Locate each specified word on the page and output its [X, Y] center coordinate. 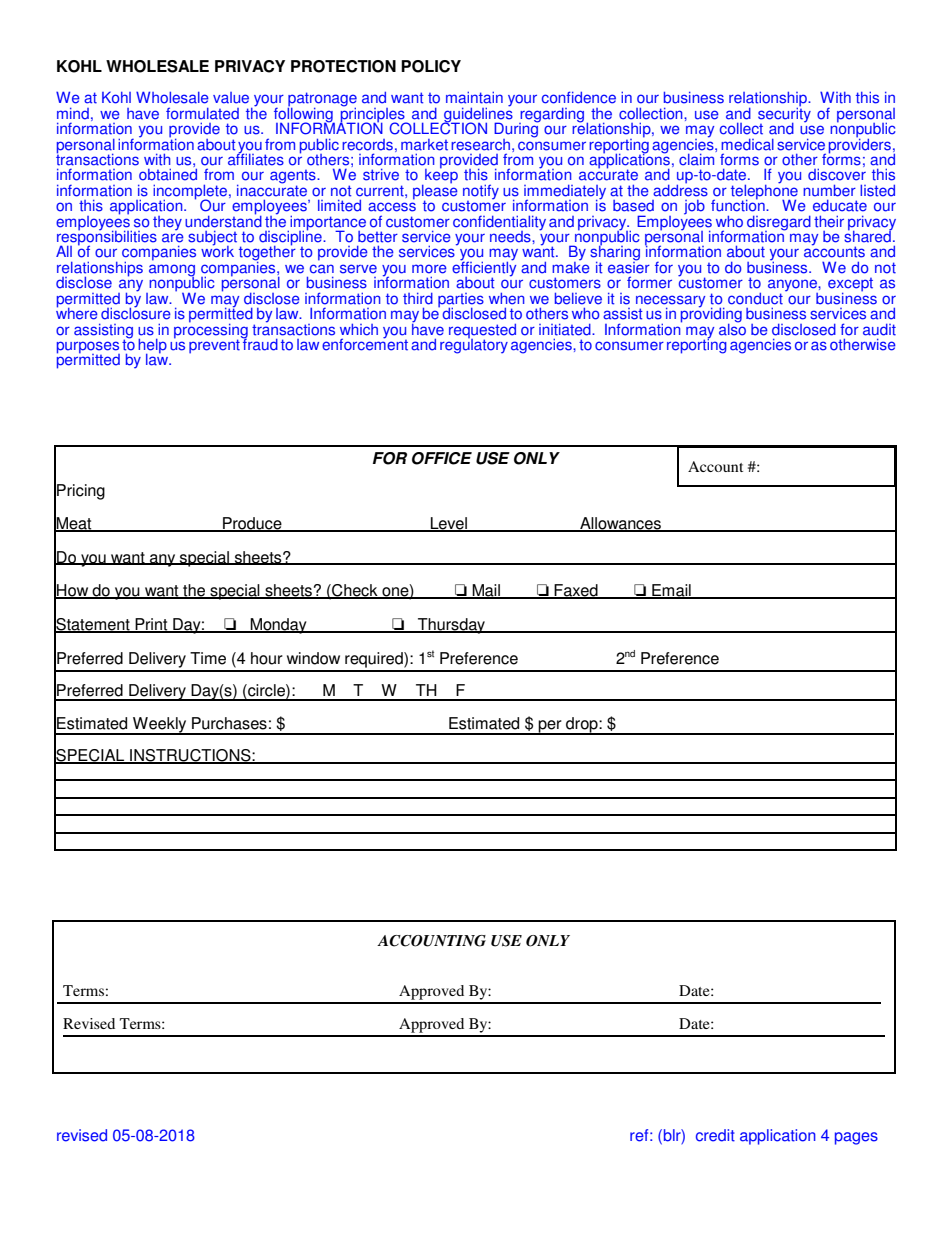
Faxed [576, 591]
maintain [474, 98]
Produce [252, 524]
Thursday [452, 626]
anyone [793, 286]
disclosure [136, 312]
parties [461, 301]
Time [208, 658]
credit [715, 1135]
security [784, 115]
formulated [202, 113]
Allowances [620, 524]
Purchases [229, 723]
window [313, 658]
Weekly [160, 726]
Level [449, 524]
